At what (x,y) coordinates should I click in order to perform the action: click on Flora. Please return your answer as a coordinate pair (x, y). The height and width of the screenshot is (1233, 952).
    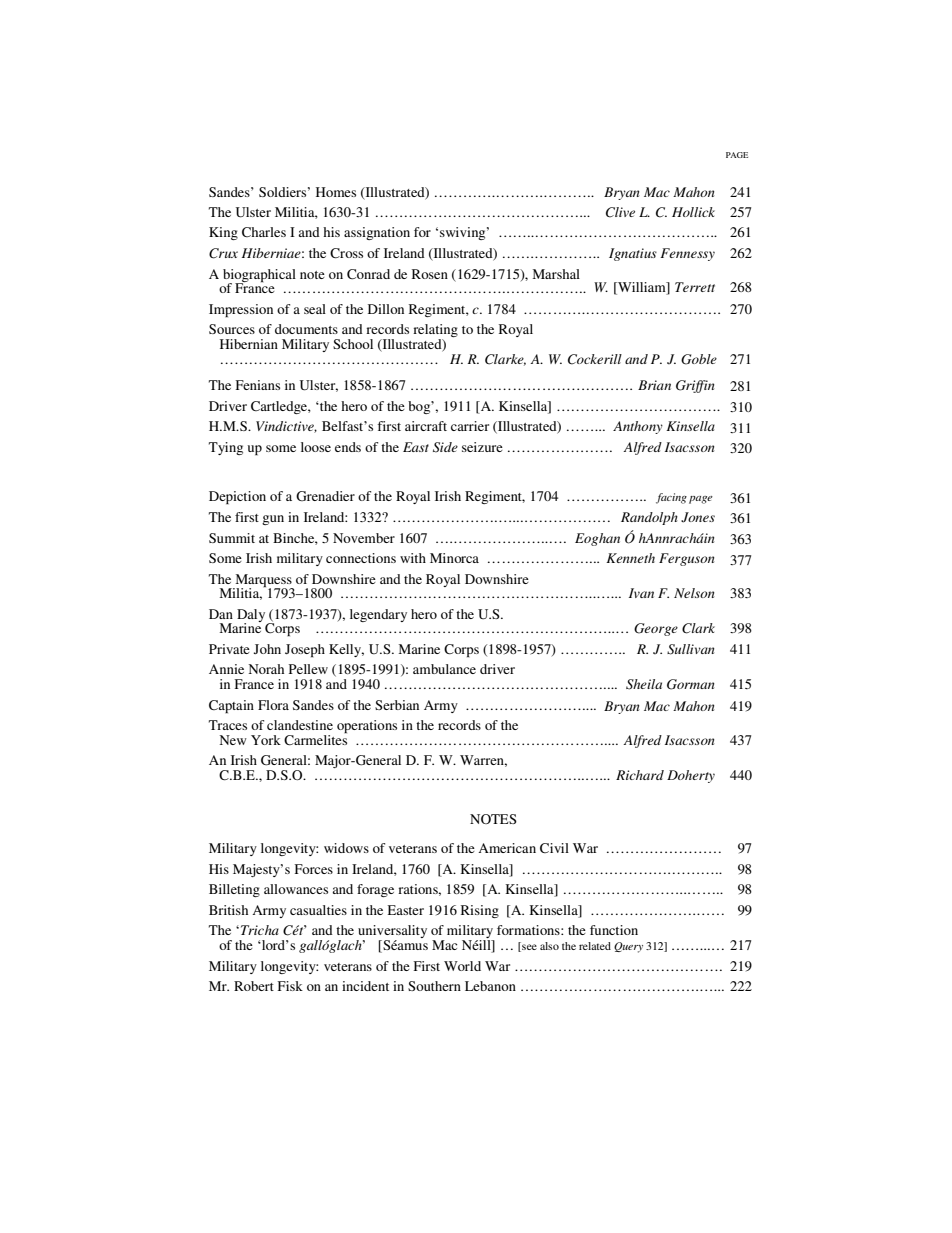
    Looking at the image, I should click on (273, 705).
